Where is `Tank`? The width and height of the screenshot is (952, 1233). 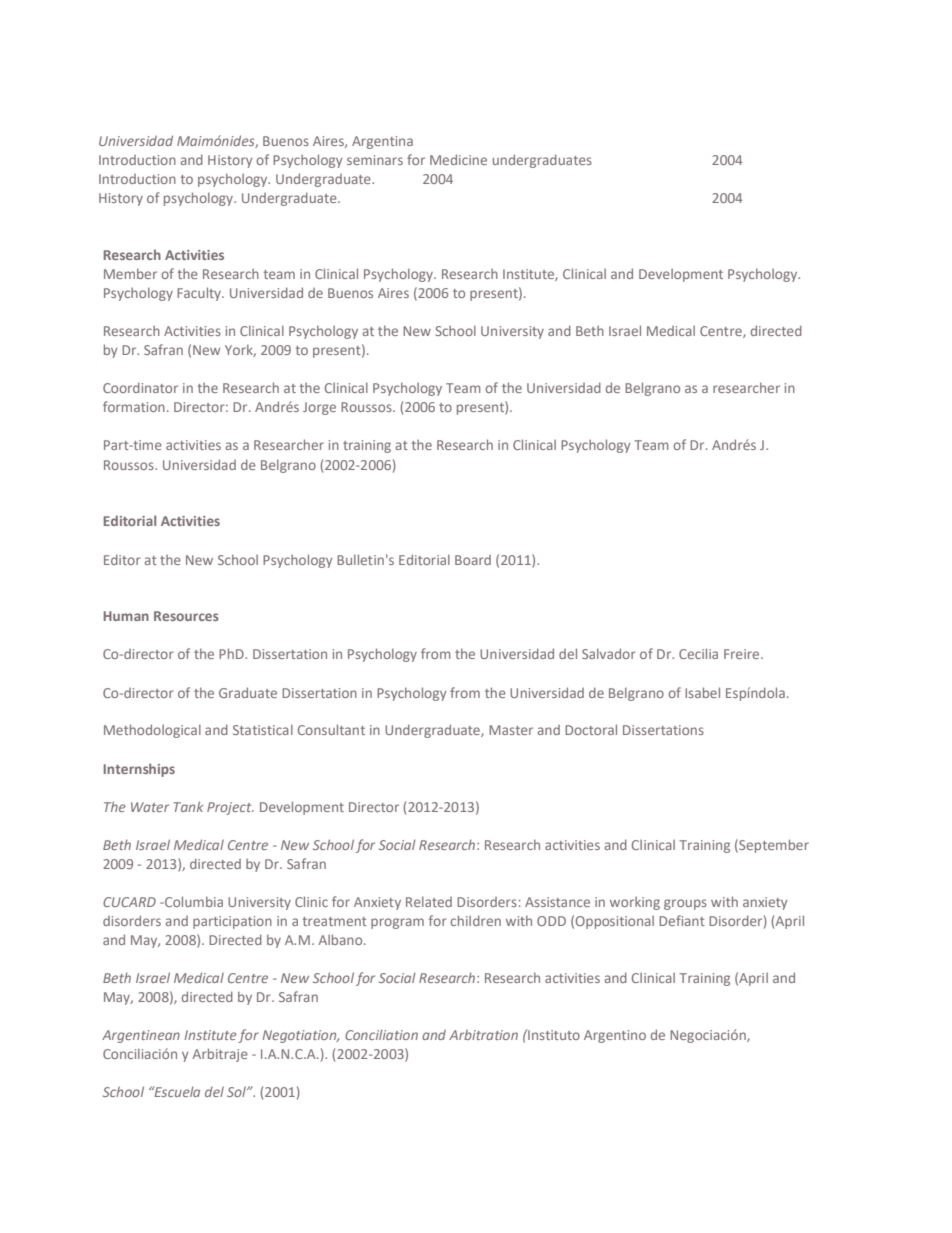
Tank is located at coordinates (188, 806).
